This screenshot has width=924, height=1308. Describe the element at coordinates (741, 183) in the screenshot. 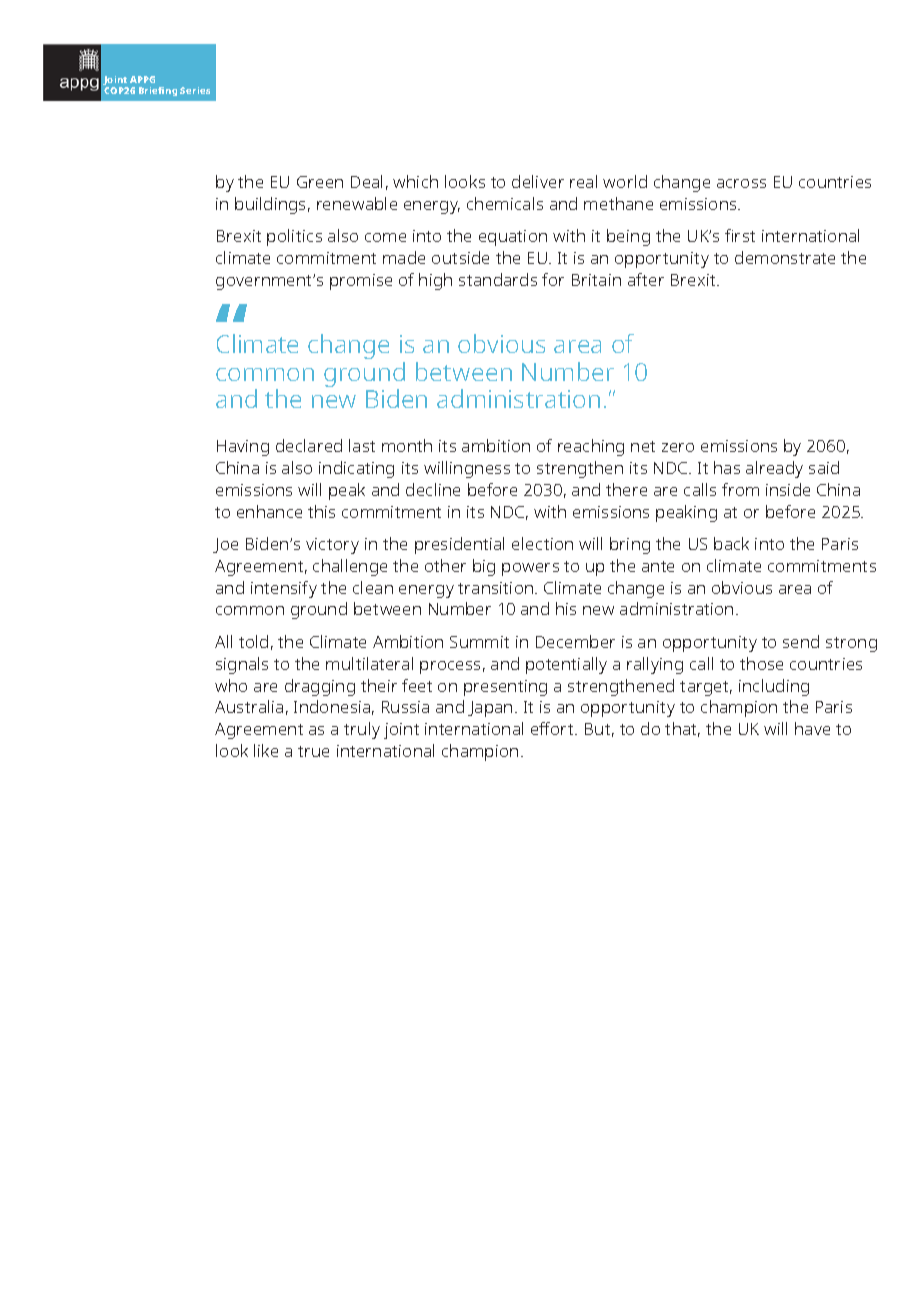

I see `across` at that location.
